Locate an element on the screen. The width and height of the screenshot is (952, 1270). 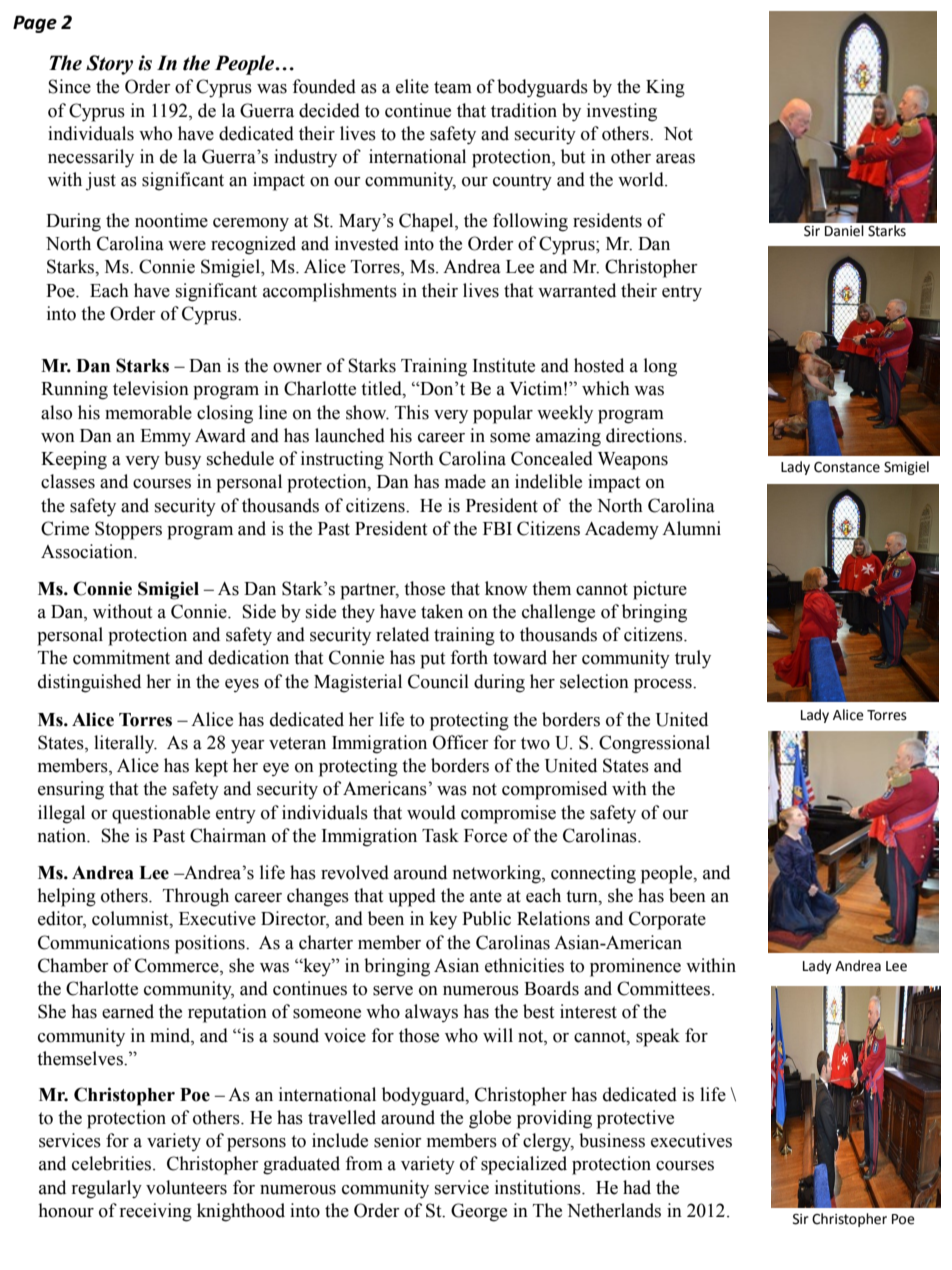
George is located at coordinates (479, 1212).
